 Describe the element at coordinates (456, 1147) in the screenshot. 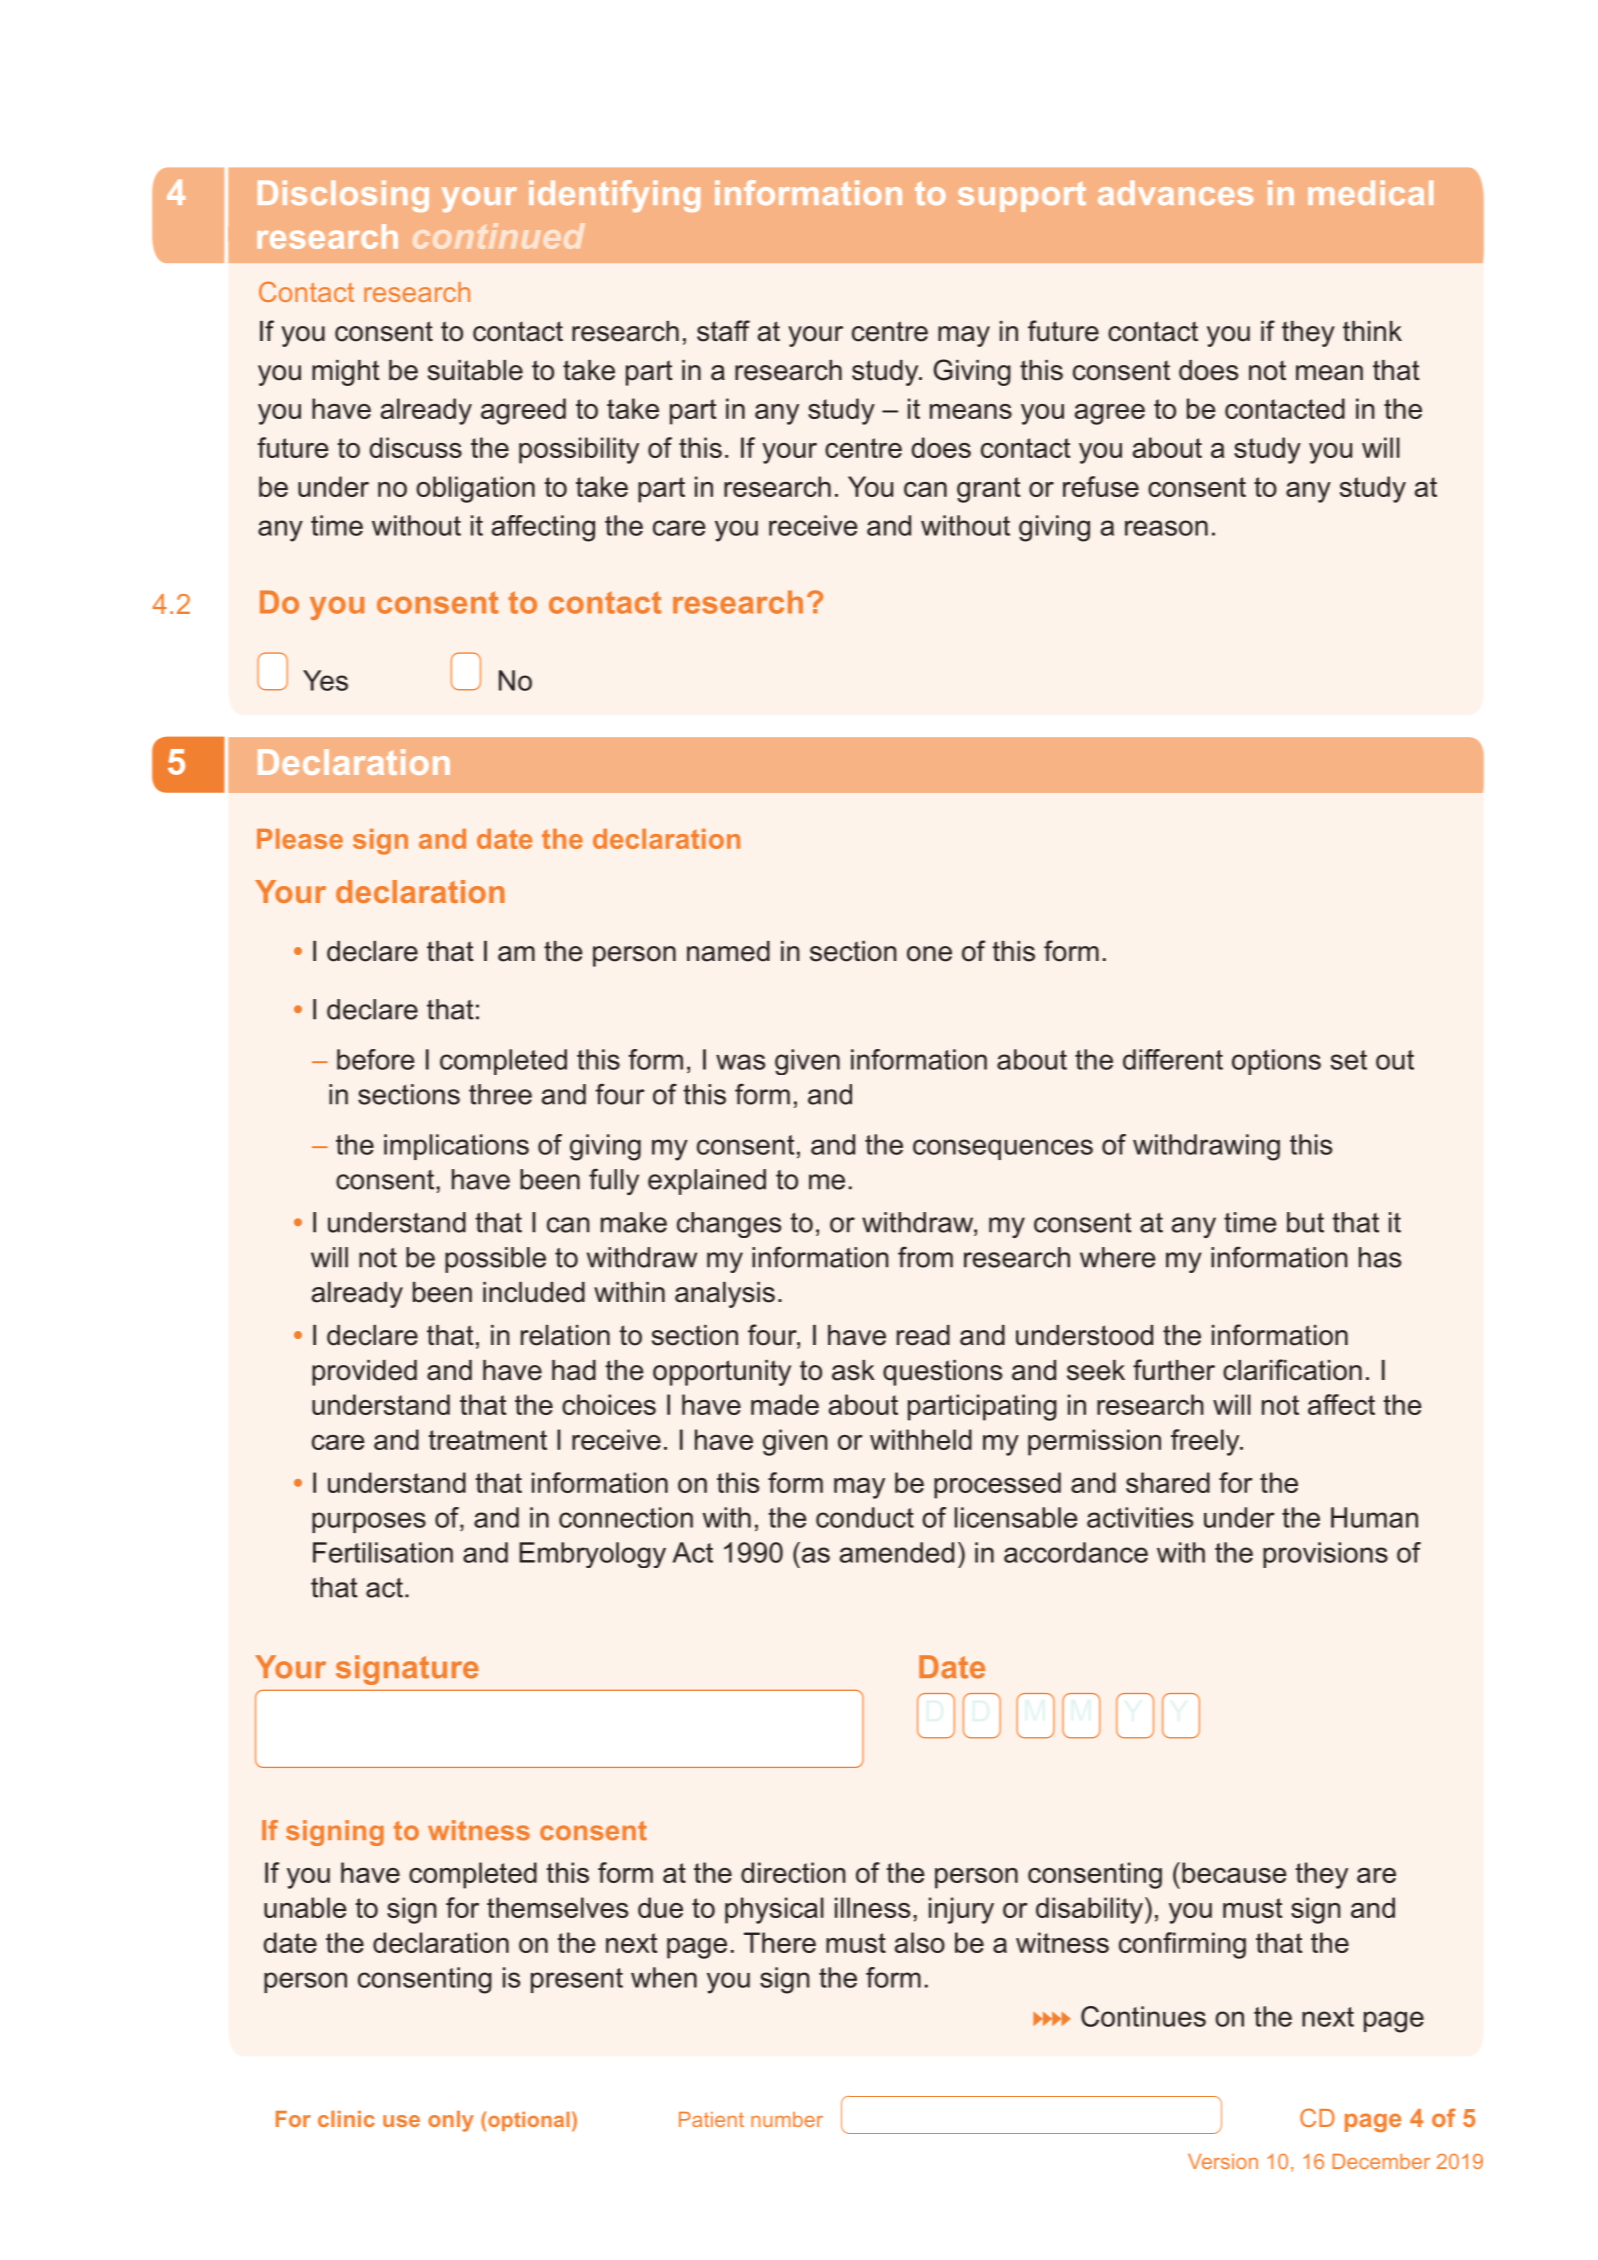

I see `implications` at that location.
